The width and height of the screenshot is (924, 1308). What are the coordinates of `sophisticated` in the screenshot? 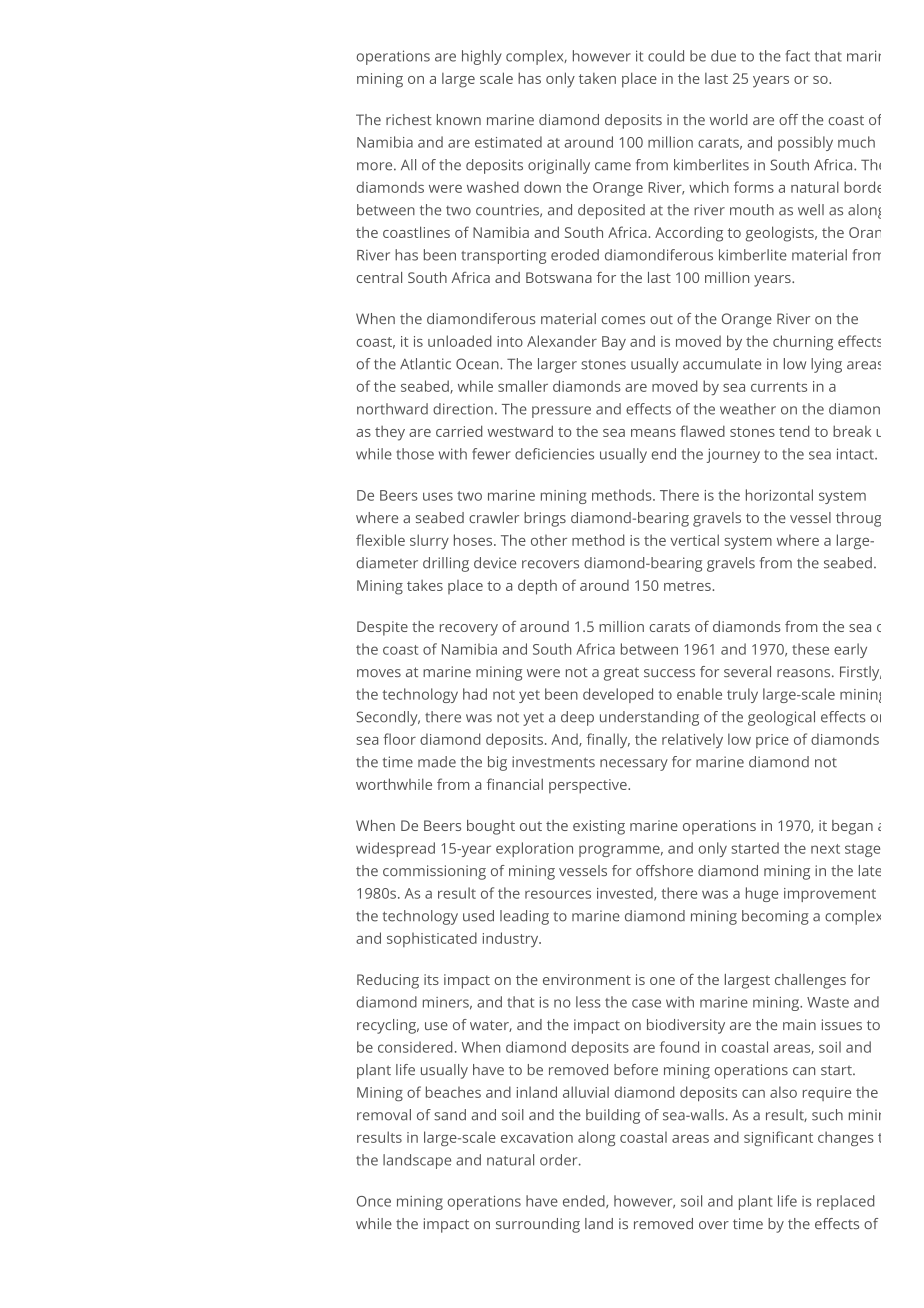 It's located at (432, 939).
